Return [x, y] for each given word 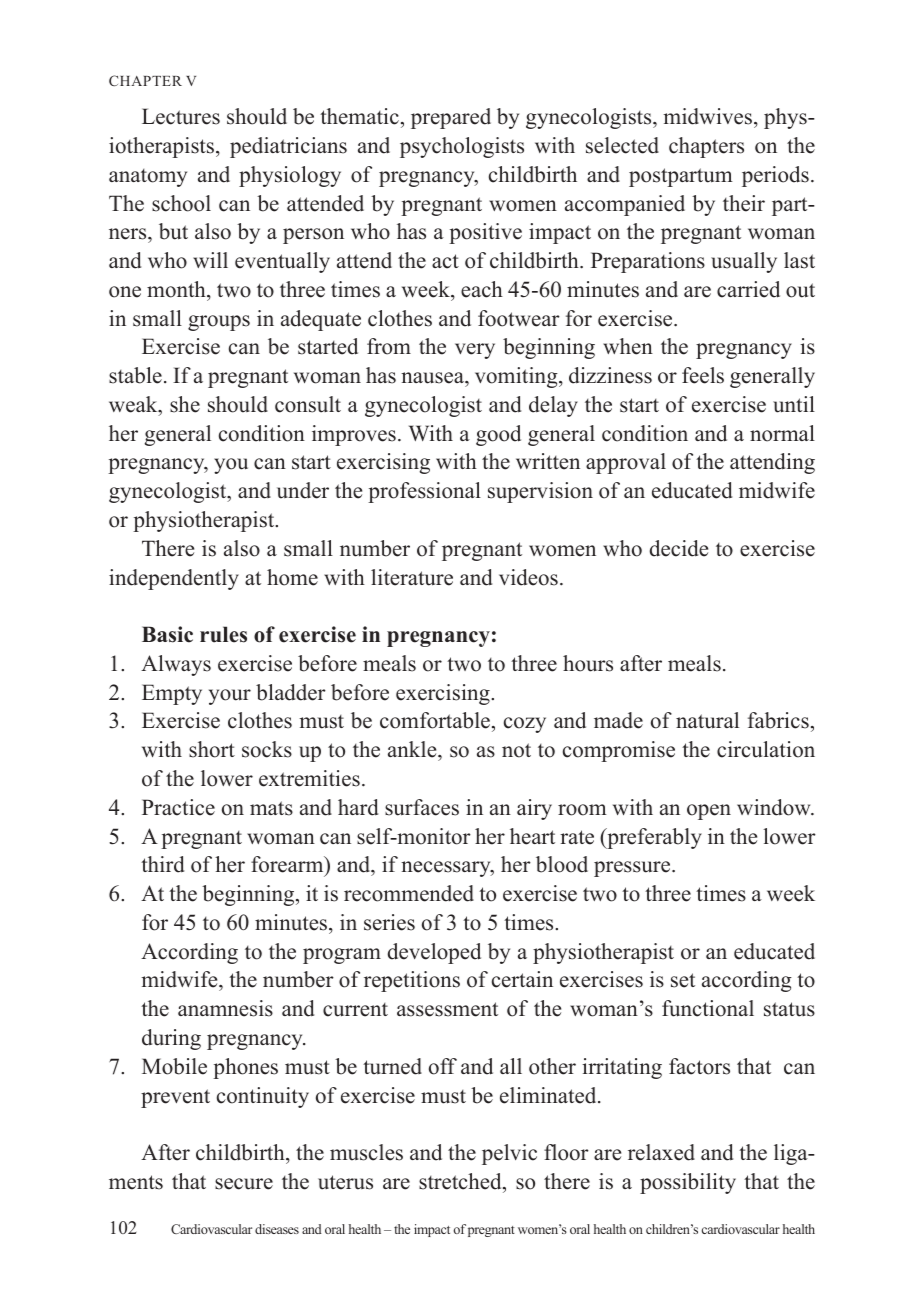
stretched [461, 1181]
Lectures [181, 116]
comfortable [435, 720]
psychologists [462, 147]
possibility [688, 1183]
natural [707, 720]
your [230, 697]
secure [244, 1184]
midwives [709, 116]
